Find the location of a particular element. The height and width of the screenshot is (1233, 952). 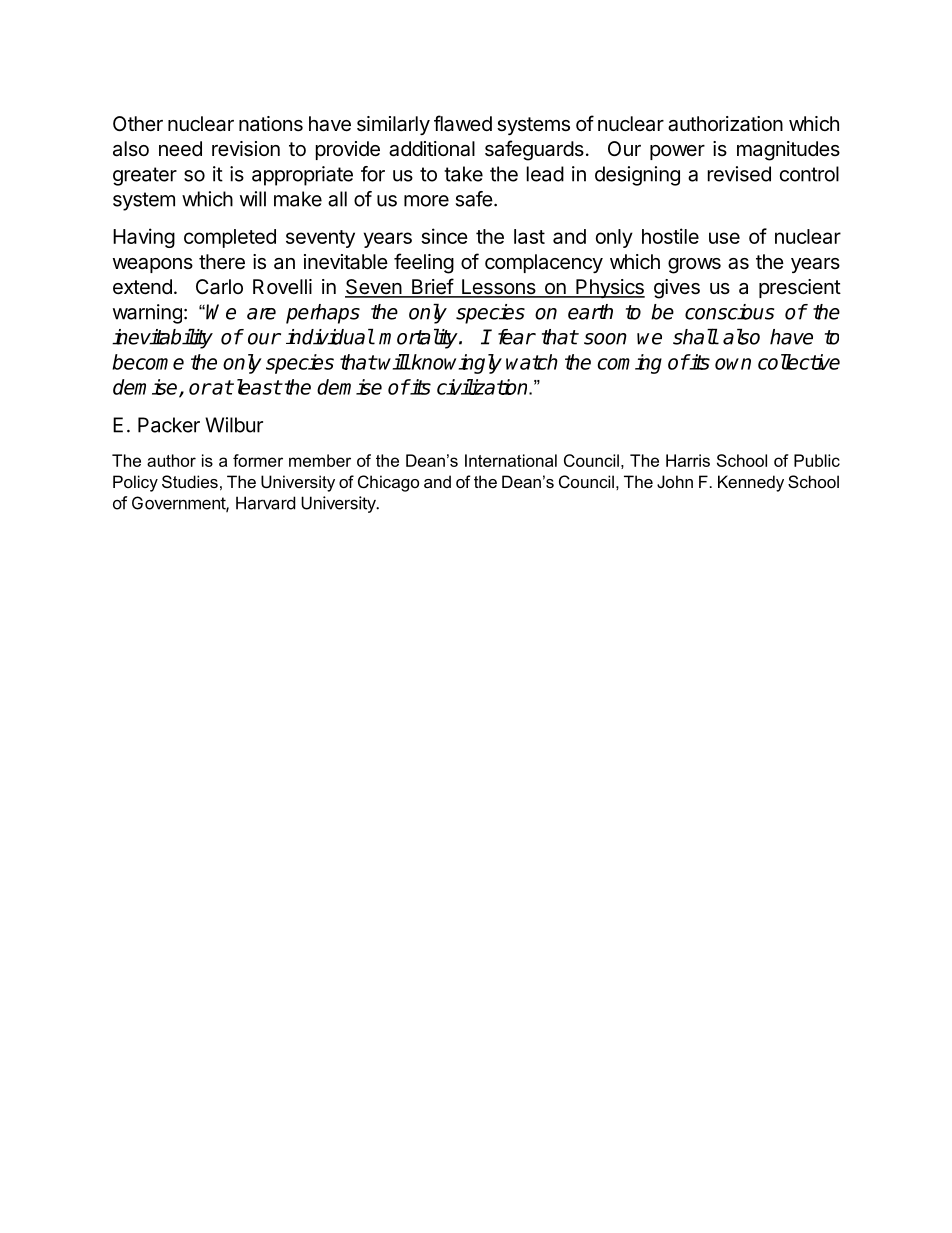

grows is located at coordinates (694, 266).
